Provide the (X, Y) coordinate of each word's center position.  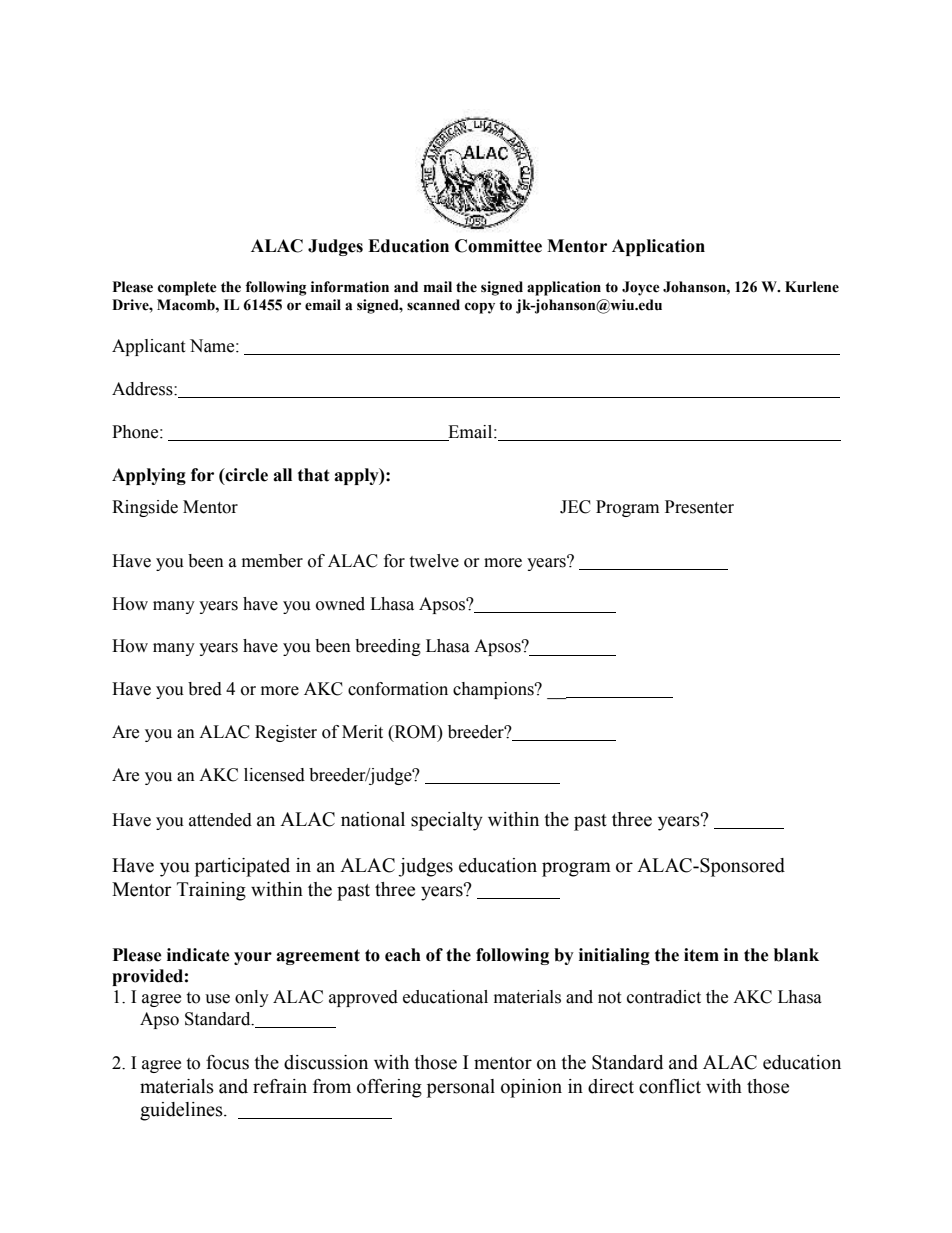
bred (205, 689)
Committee (498, 246)
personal (461, 1088)
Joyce (641, 288)
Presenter (699, 507)
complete (187, 288)
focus (227, 1062)
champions (494, 690)
